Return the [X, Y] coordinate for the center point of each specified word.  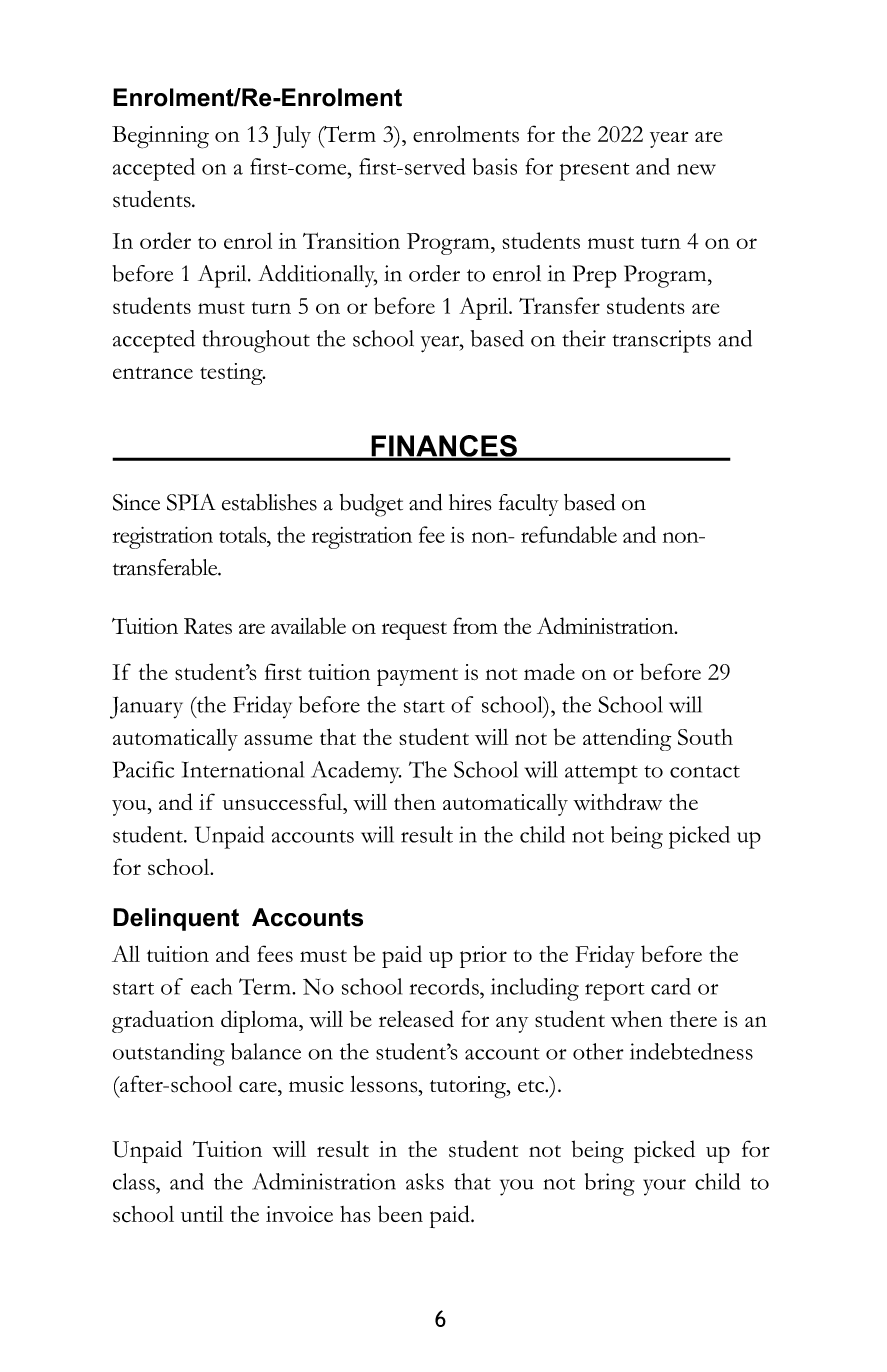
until [202, 1214]
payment [417, 677]
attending [627, 739]
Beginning [160, 137]
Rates [208, 626]
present [594, 171]
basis [495, 166]
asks [425, 1181]
